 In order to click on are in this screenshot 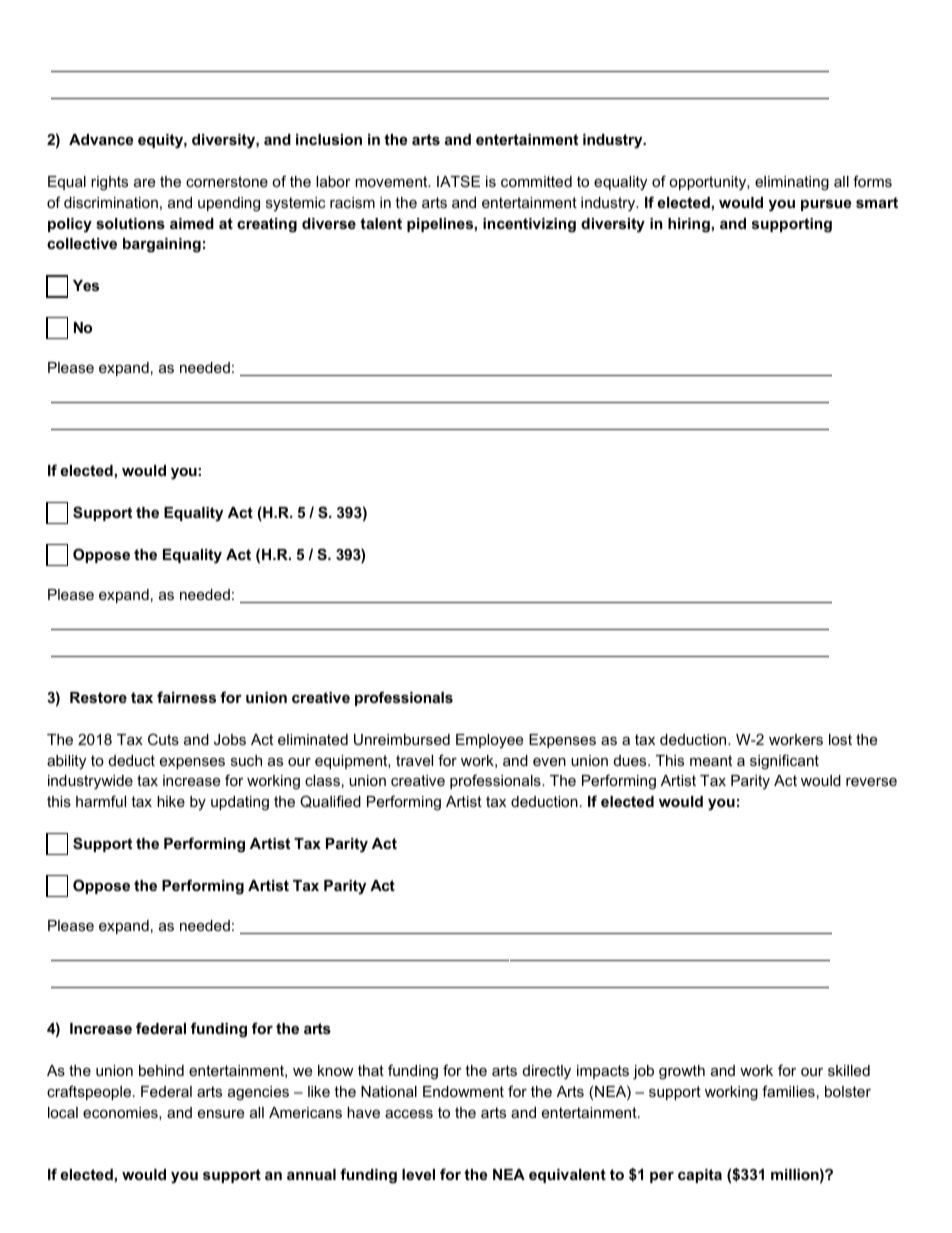, I will do `click(144, 182)`.
